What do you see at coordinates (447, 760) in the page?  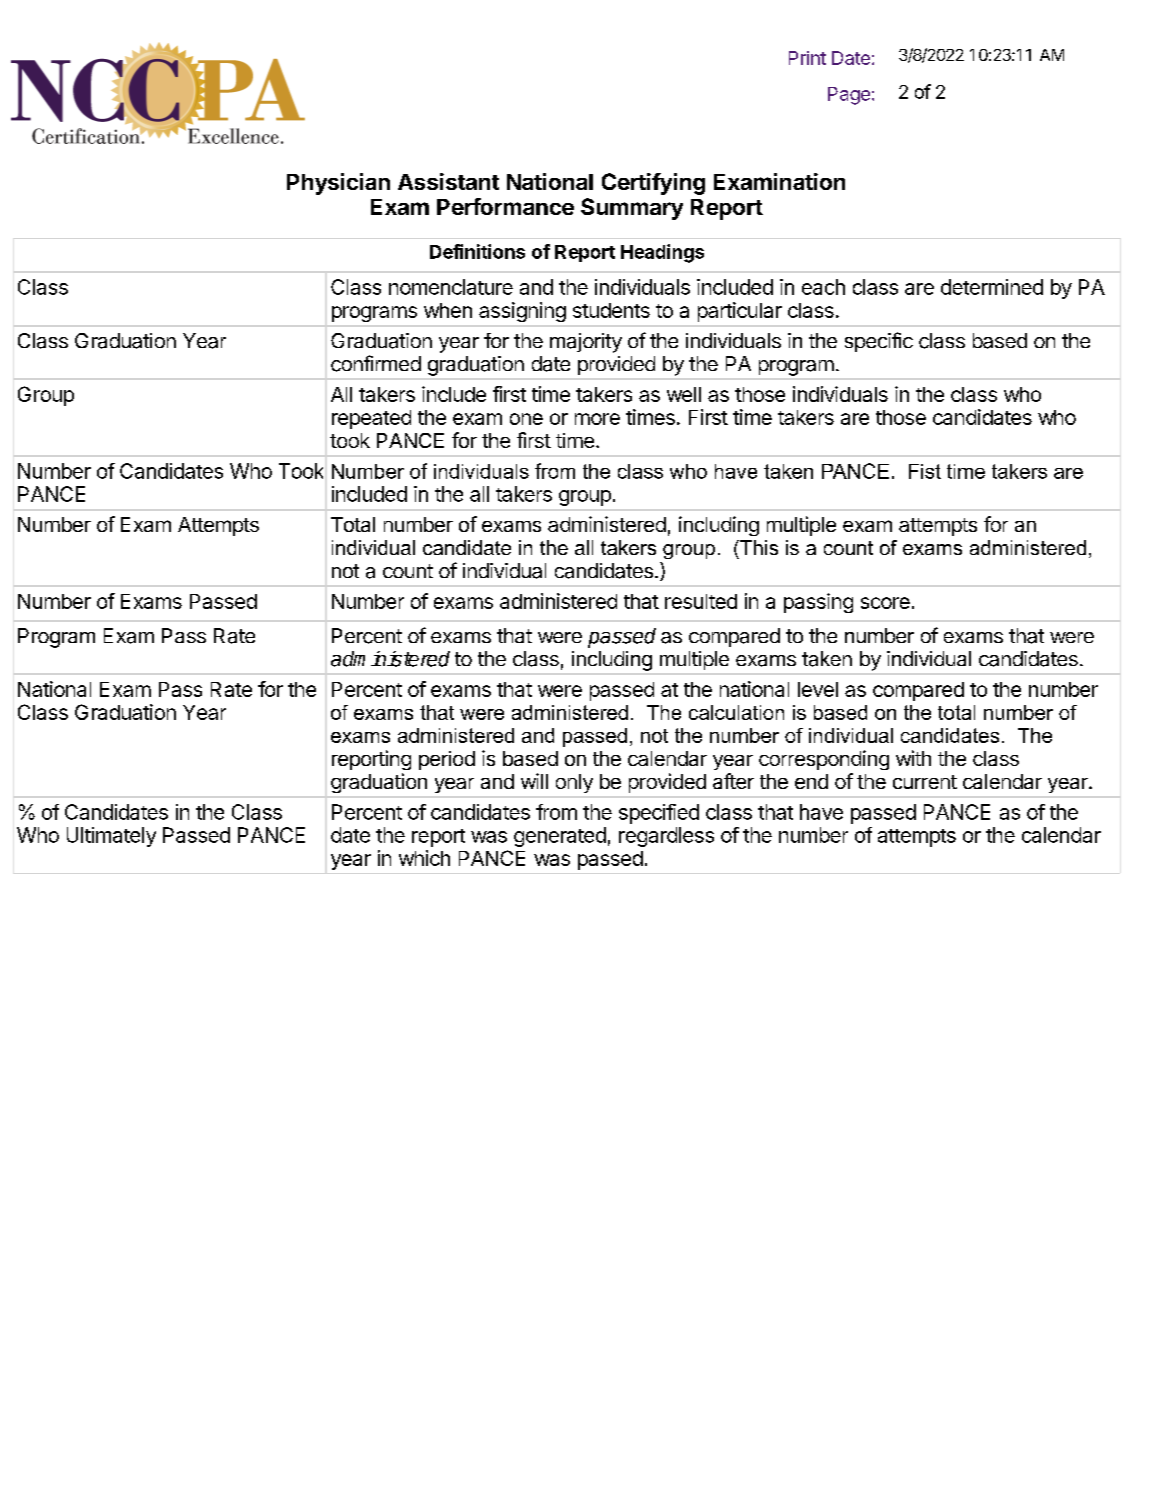 I see `period` at bounding box center [447, 760].
